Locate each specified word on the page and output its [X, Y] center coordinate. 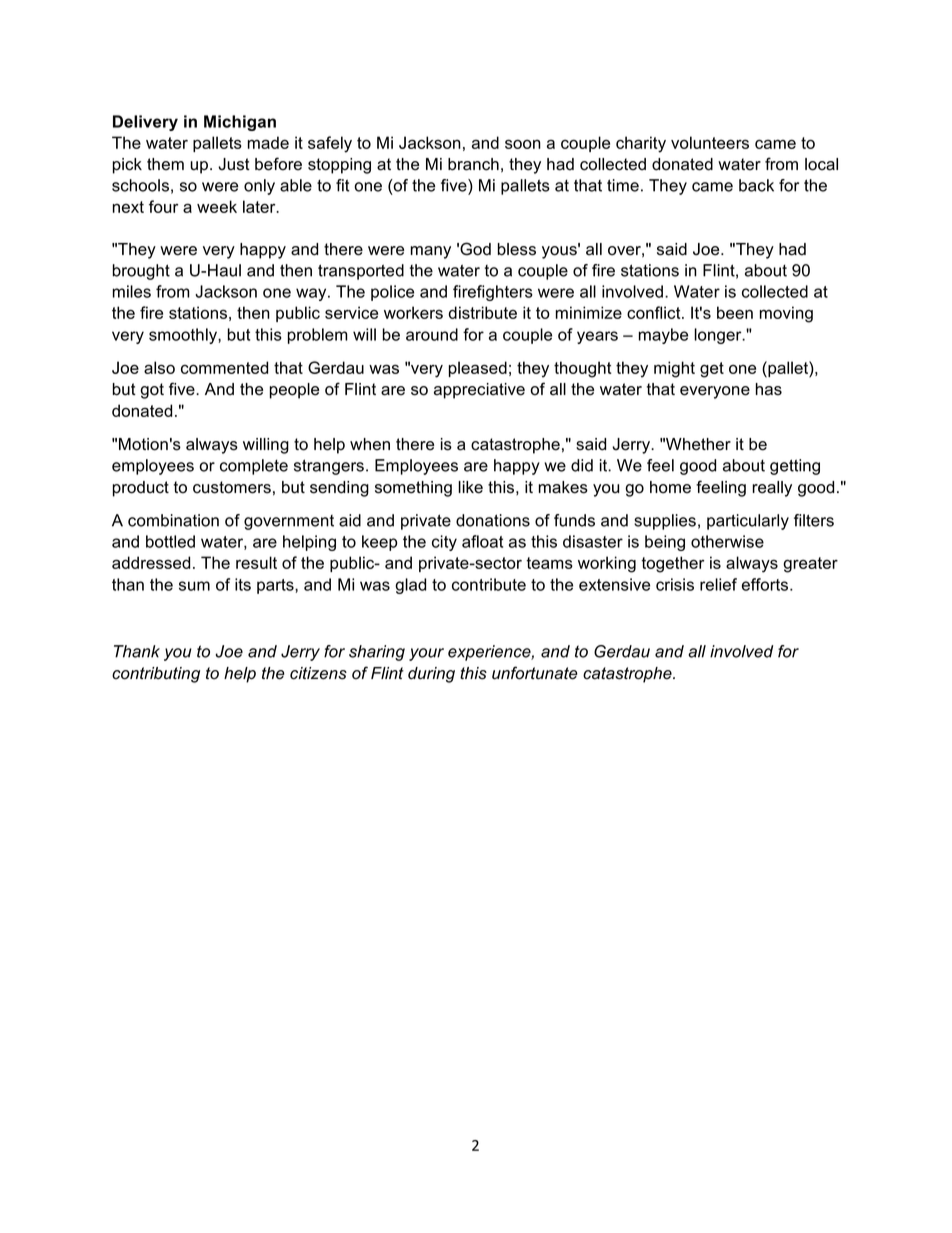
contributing [156, 675]
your [426, 654]
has [769, 389]
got [152, 391]
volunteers [710, 142]
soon [523, 144]
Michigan [240, 123]
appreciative [479, 391]
